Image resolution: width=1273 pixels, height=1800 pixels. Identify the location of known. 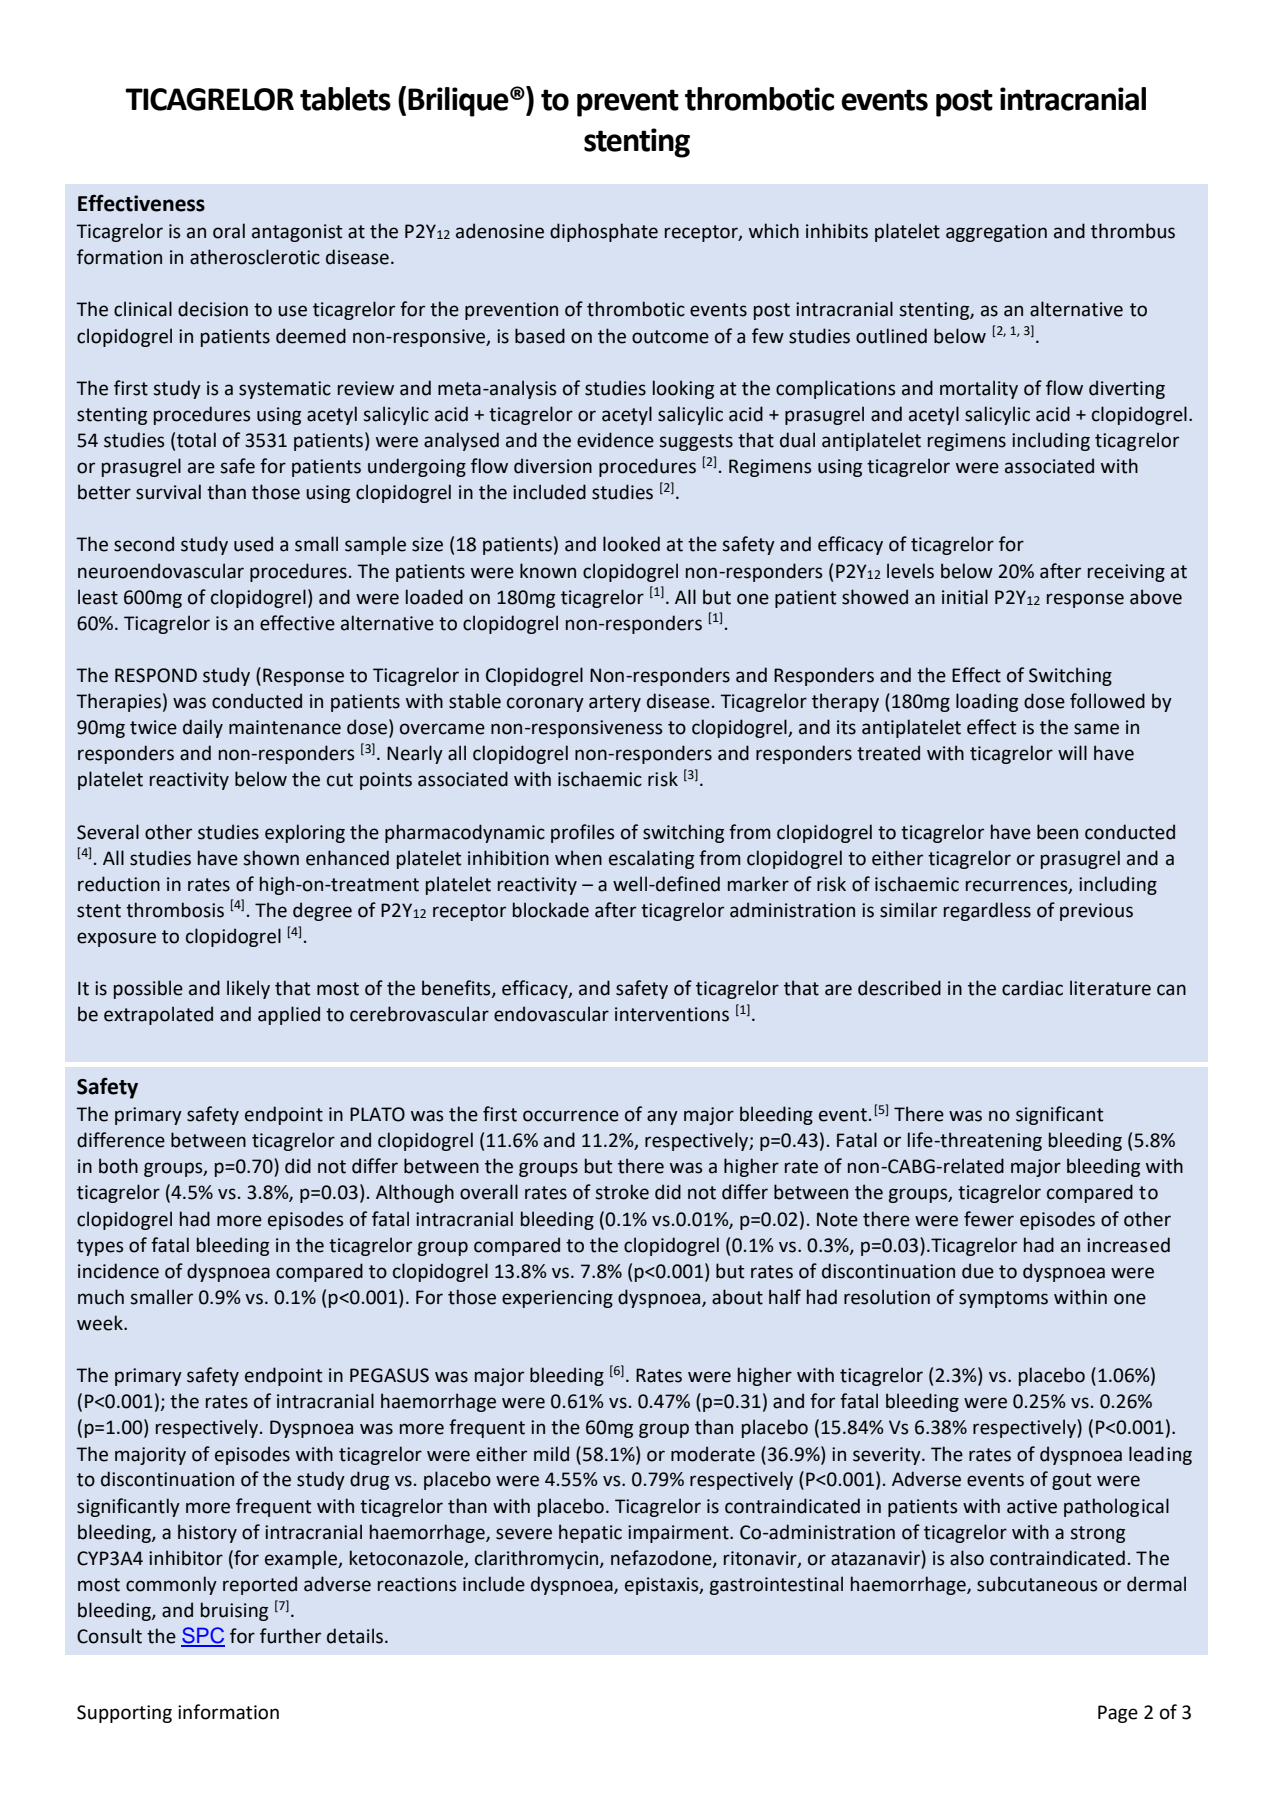
(548, 571).
